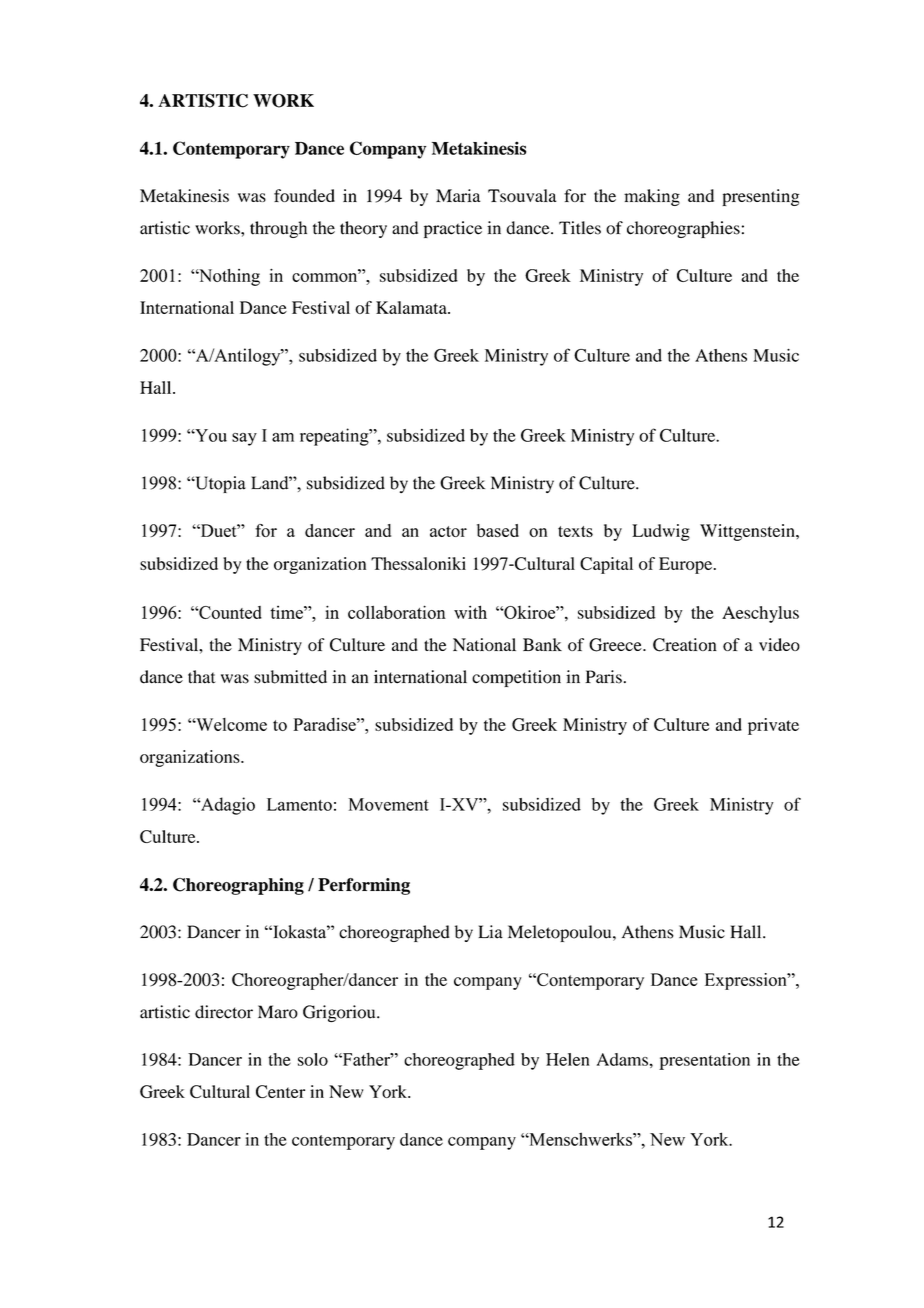 Image resolution: width=924 pixels, height=1308 pixels. I want to click on Creation, so click(685, 645).
